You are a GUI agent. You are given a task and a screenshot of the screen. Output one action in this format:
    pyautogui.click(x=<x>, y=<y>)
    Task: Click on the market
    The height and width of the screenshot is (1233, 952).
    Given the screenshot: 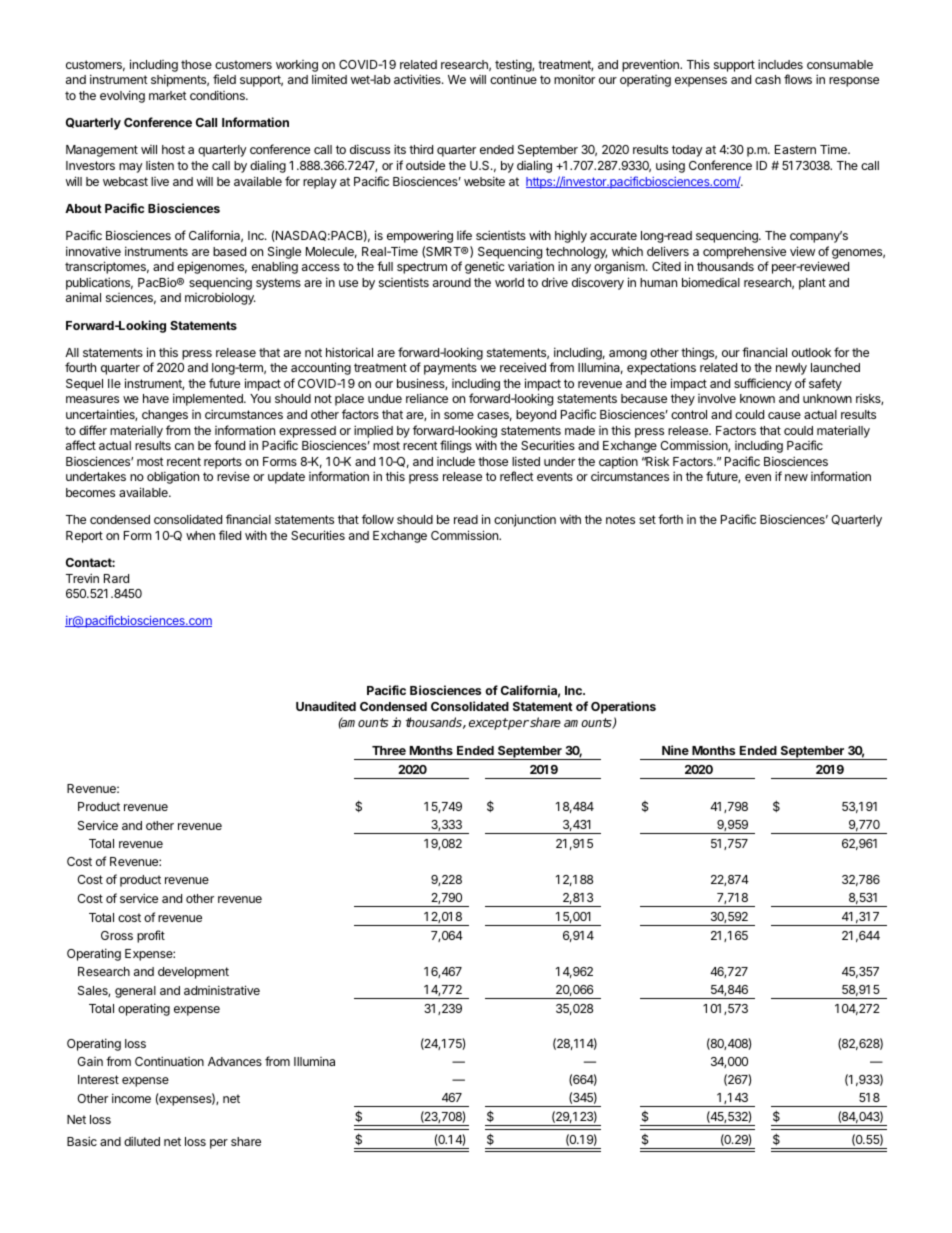 What is the action you would take?
    pyautogui.click(x=168, y=95)
